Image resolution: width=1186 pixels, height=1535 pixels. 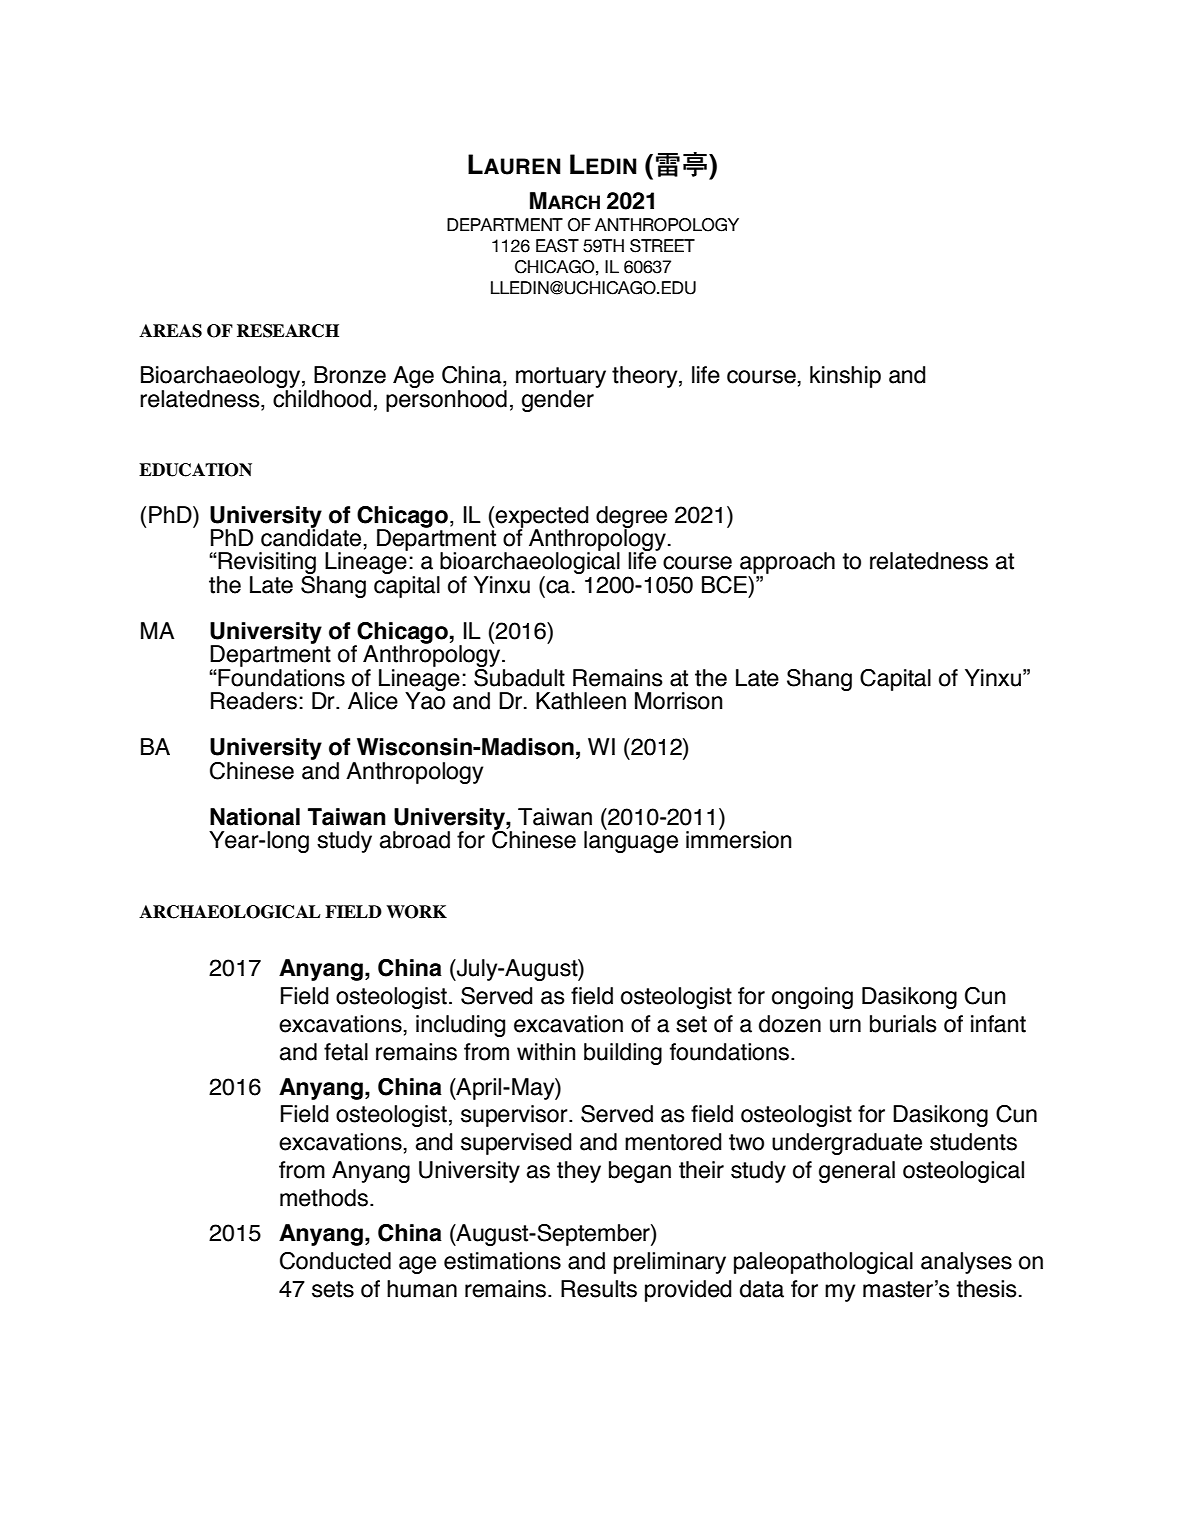 I want to click on language, so click(x=631, y=841).
